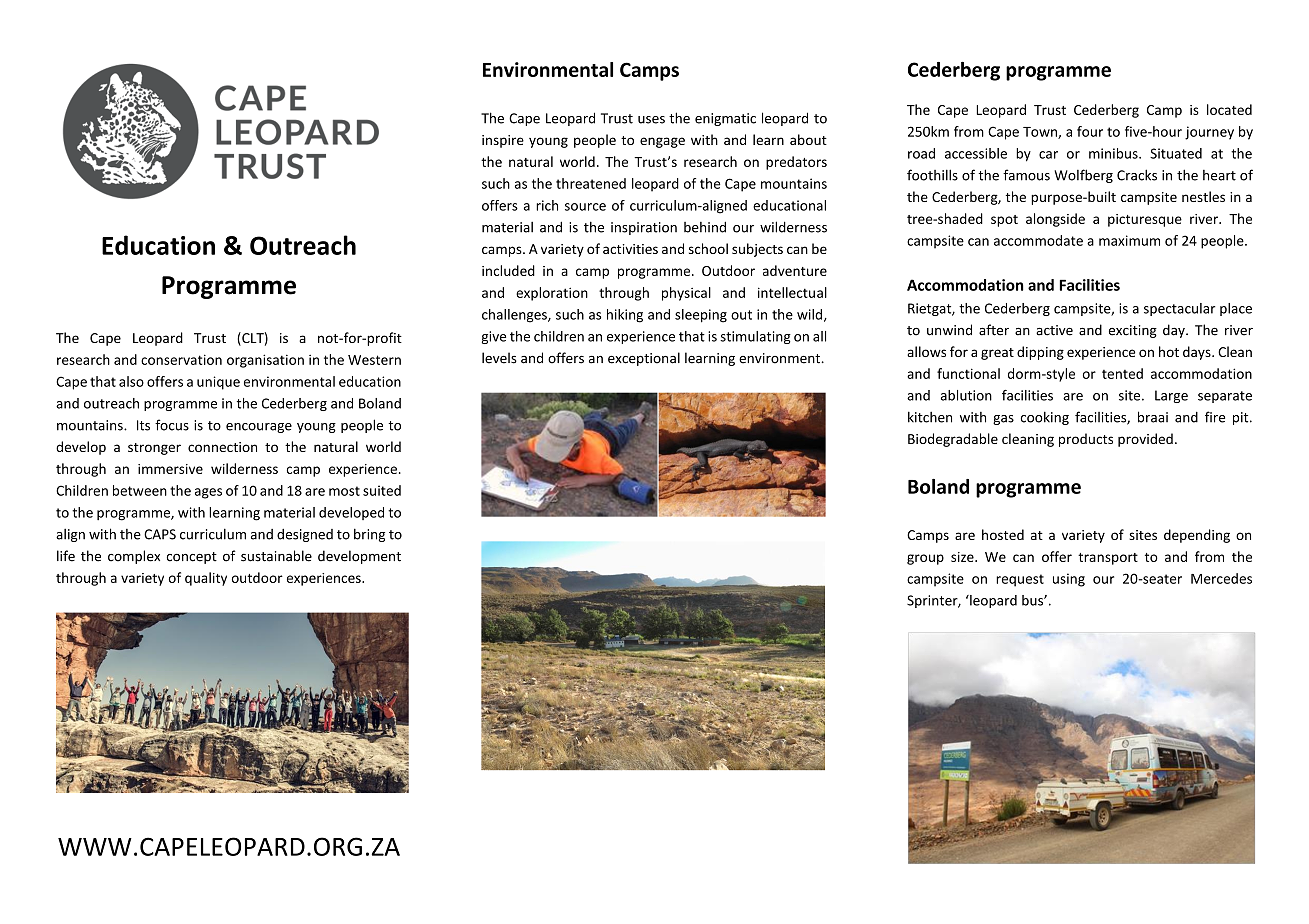 This screenshot has width=1309, height=924. What do you see at coordinates (508, 270) in the screenshot?
I see `included` at bounding box center [508, 270].
